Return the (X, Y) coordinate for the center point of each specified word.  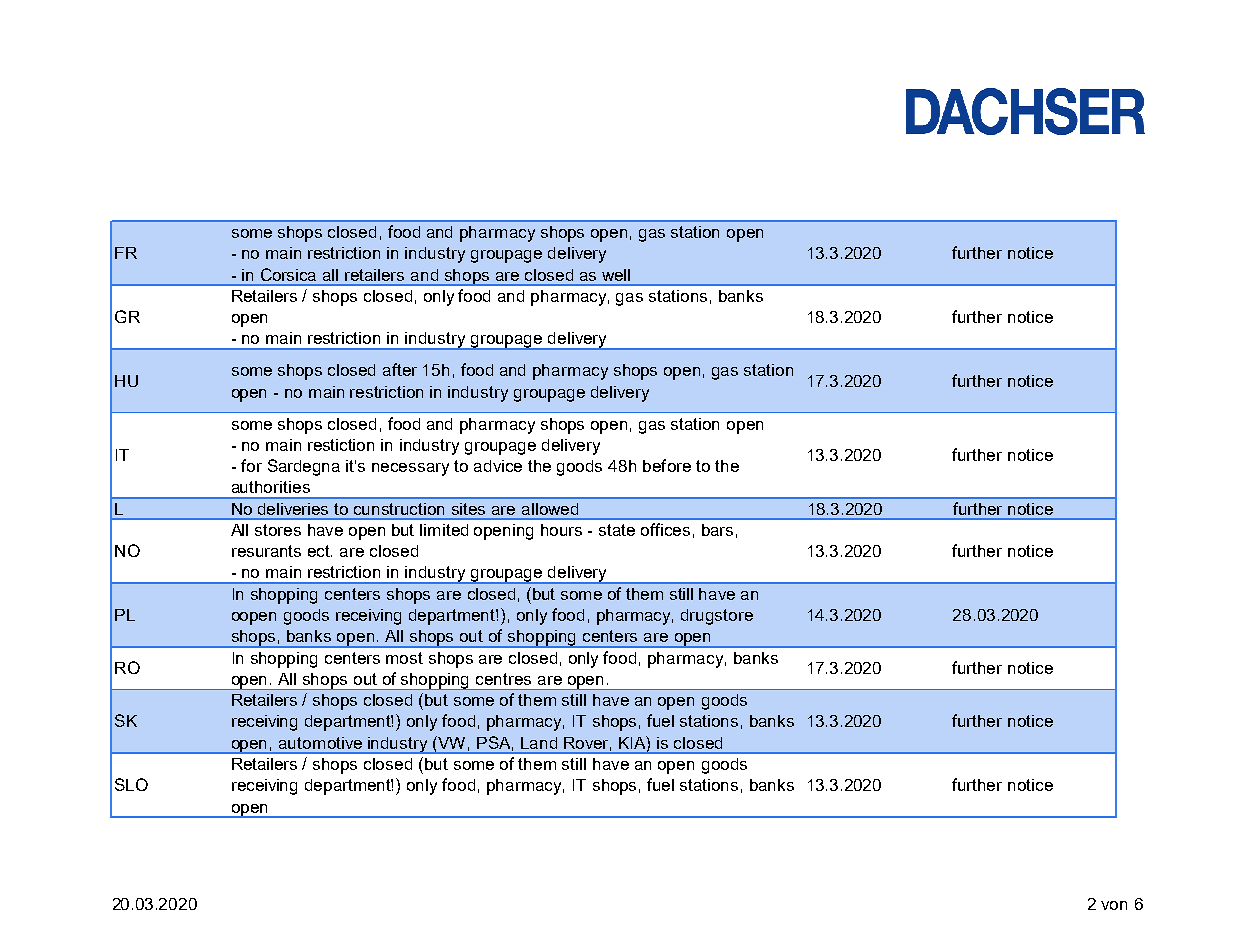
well (616, 275)
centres (503, 679)
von (1114, 905)
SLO (131, 784)
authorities (271, 487)
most (404, 658)
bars (717, 530)
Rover (587, 744)
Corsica (288, 274)
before (667, 465)
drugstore (717, 617)
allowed (550, 509)
